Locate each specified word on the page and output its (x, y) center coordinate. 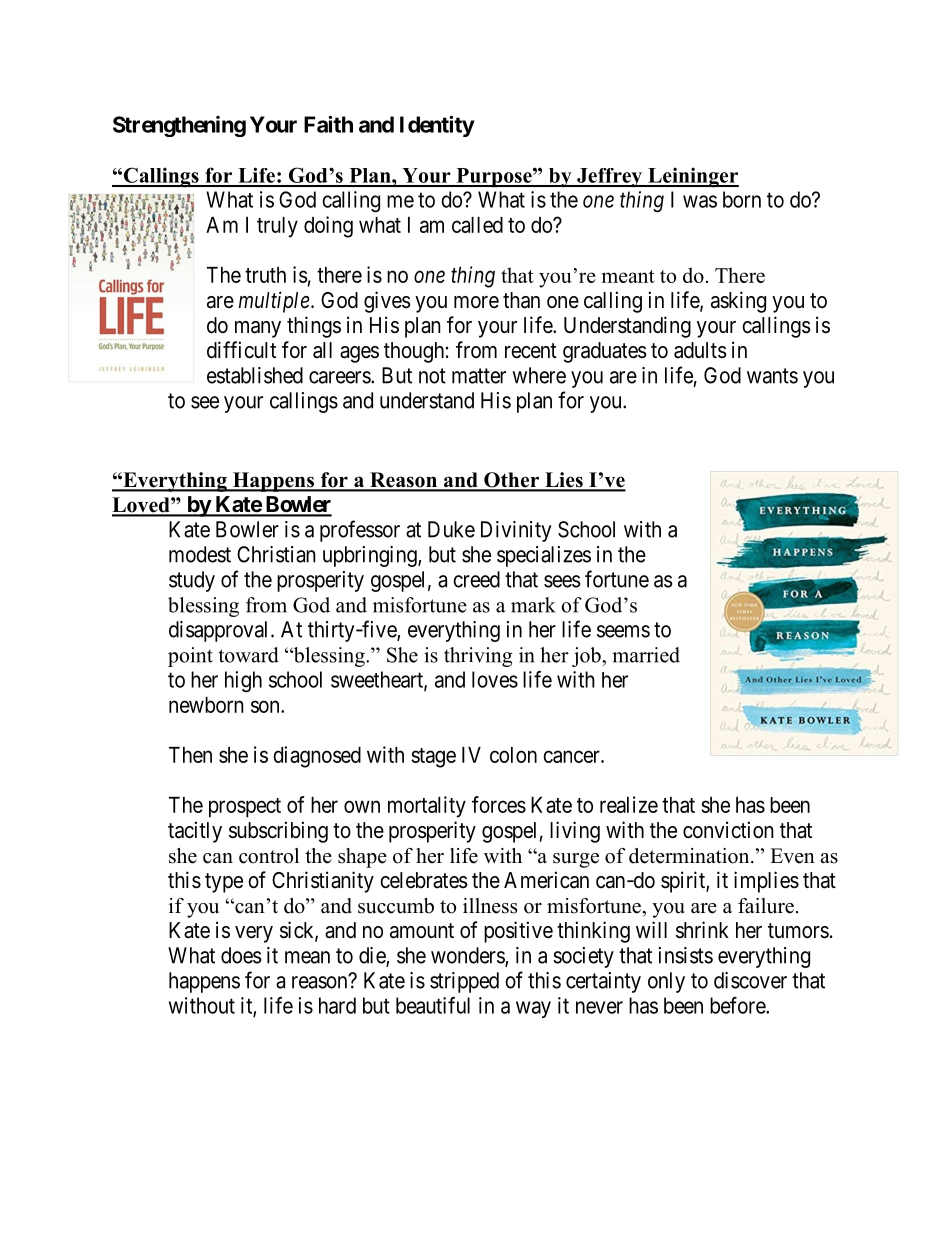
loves (495, 679)
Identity (437, 126)
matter (479, 376)
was (700, 201)
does (241, 955)
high (243, 681)
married (646, 655)
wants (772, 376)
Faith (328, 124)
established (255, 375)
